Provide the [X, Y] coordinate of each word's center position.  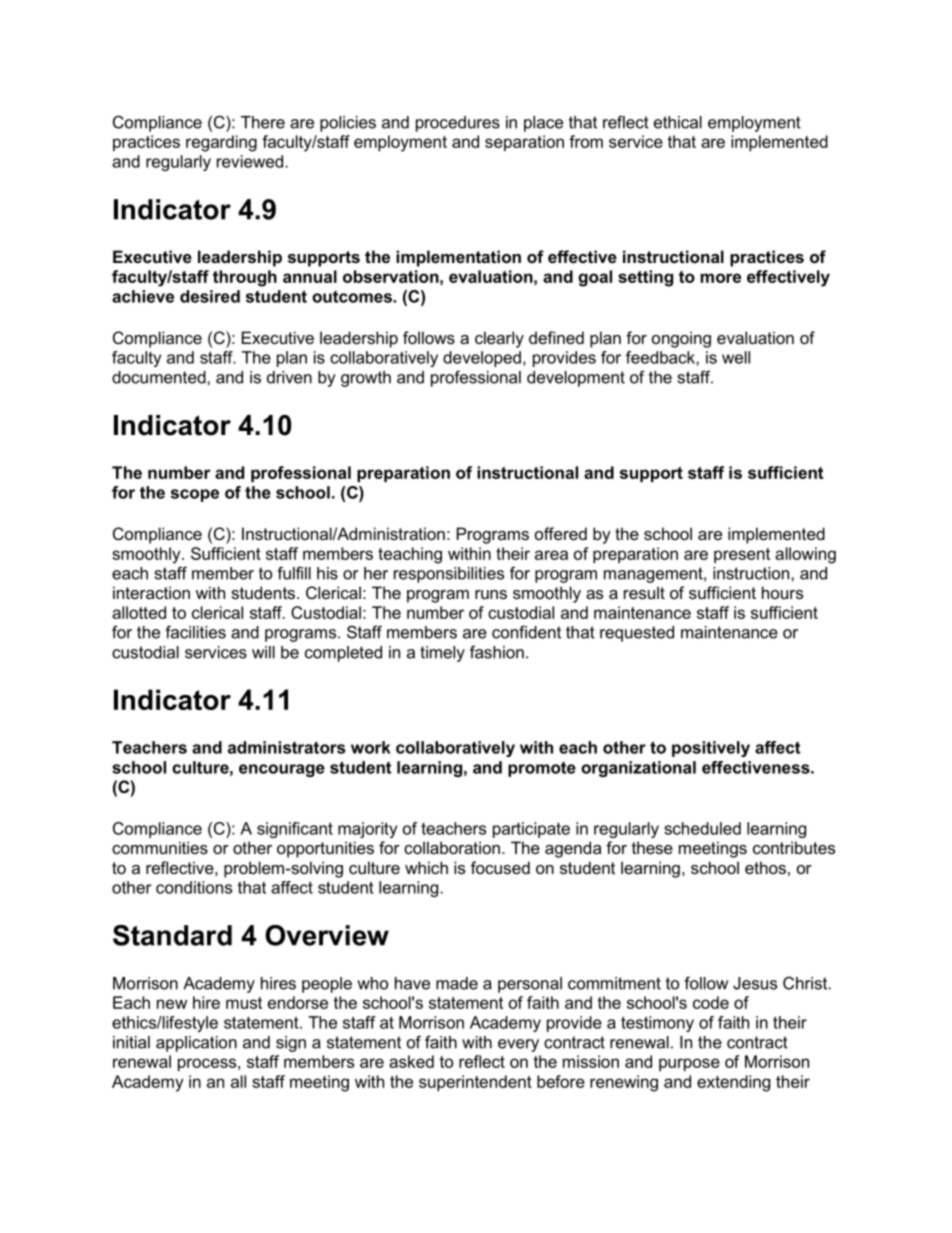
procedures [458, 124]
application [196, 1044]
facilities [195, 632]
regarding [221, 143]
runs [491, 594]
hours [782, 592]
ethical [678, 122]
